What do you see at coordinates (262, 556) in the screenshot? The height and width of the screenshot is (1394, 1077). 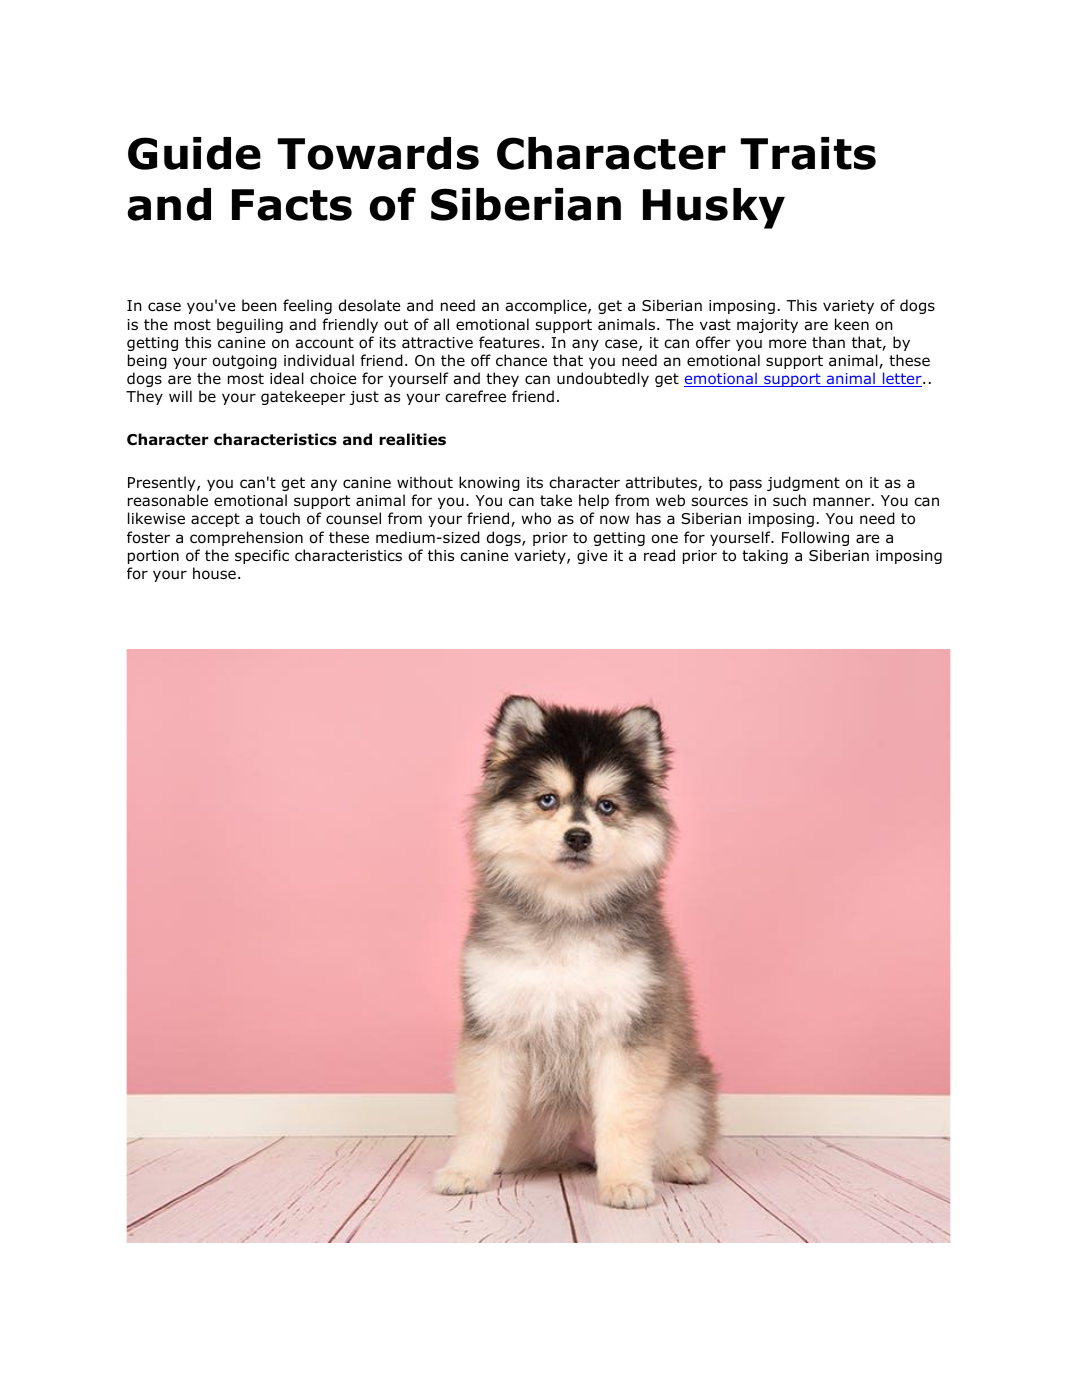 I see `specific` at bounding box center [262, 556].
